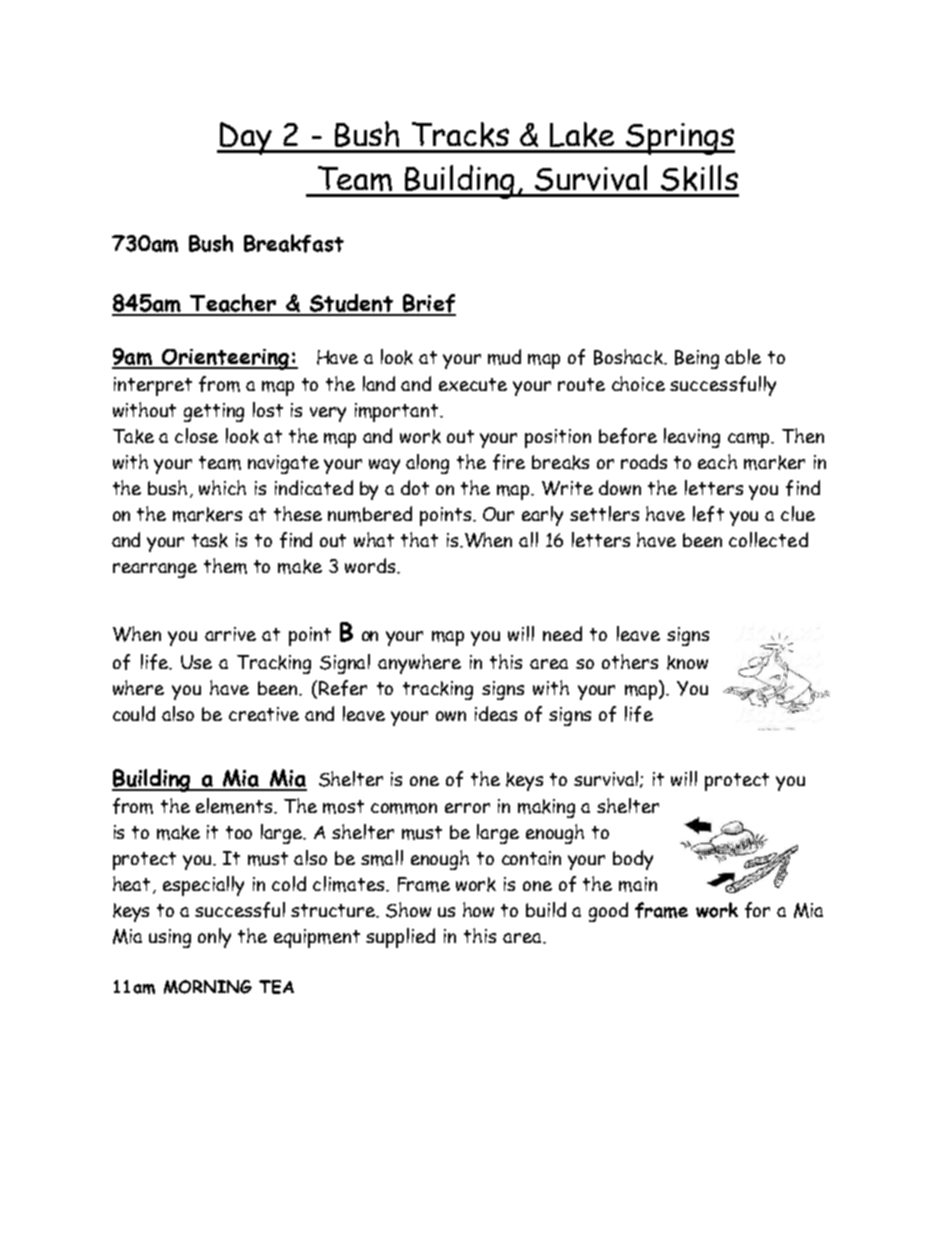 This screenshot has height=1233, width=952. What do you see at coordinates (699, 178) in the screenshot?
I see `Skills` at bounding box center [699, 178].
